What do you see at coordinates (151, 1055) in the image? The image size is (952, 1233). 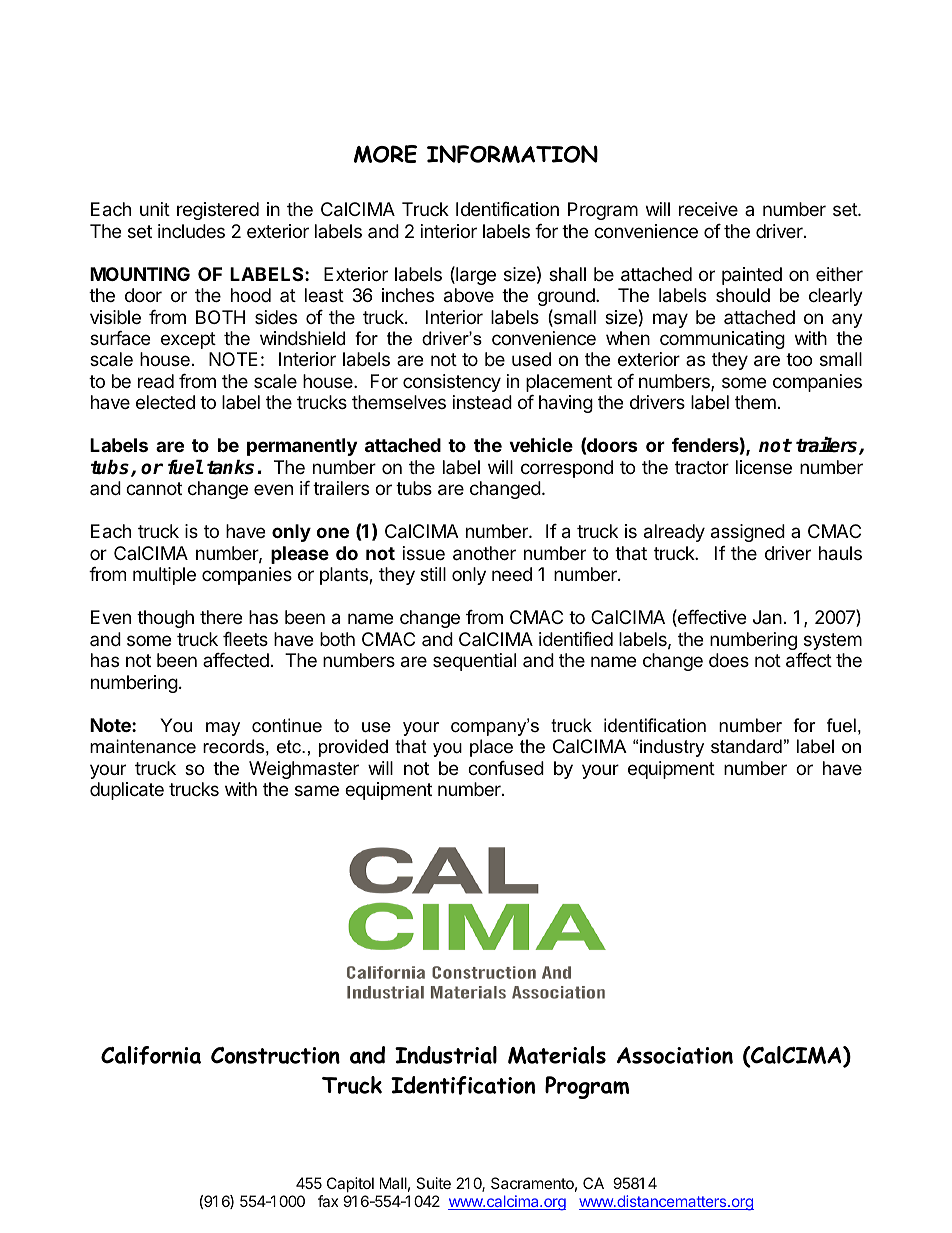 I see `California` at bounding box center [151, 1055].
